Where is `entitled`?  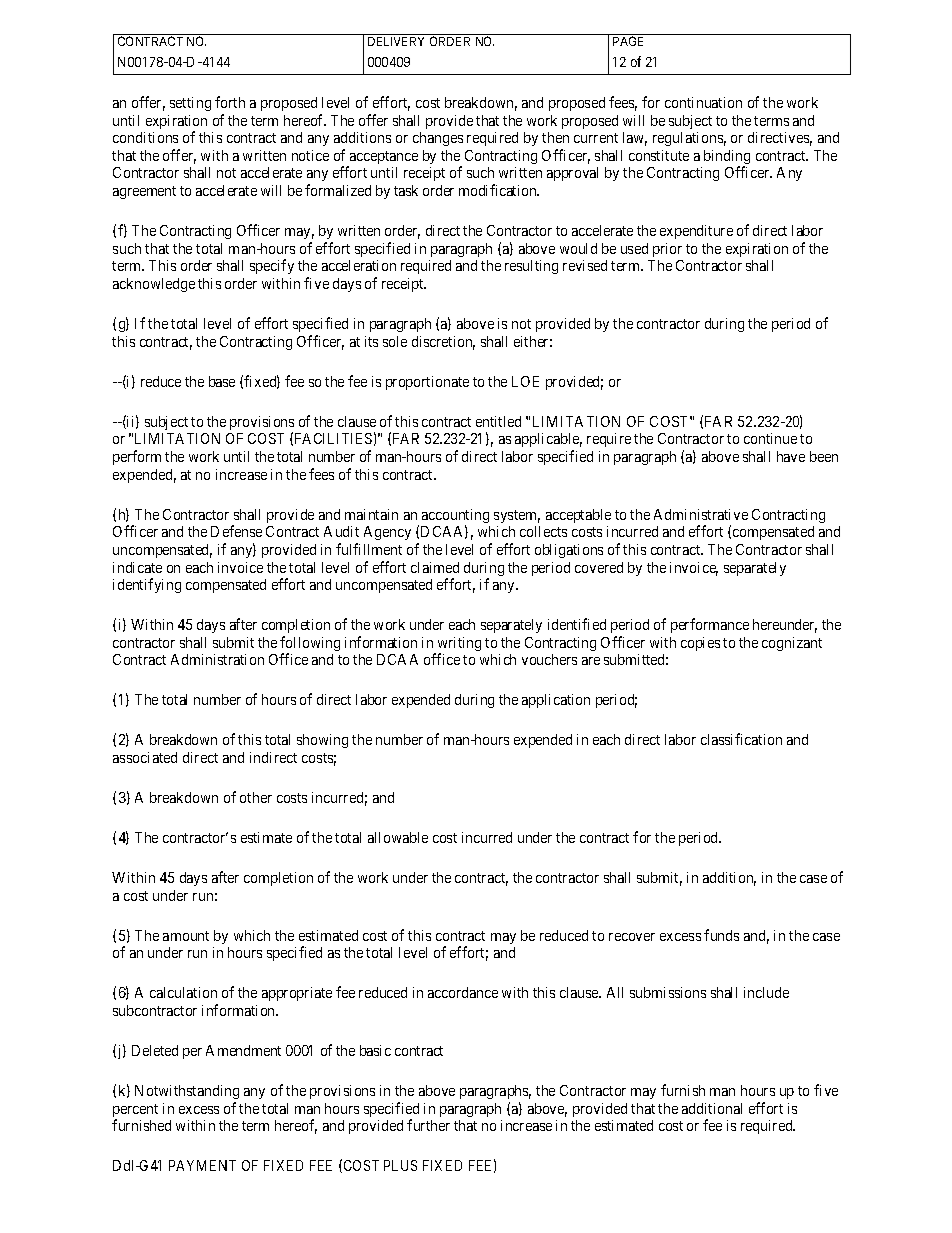
entitled is located at coordinates (498, 421).
